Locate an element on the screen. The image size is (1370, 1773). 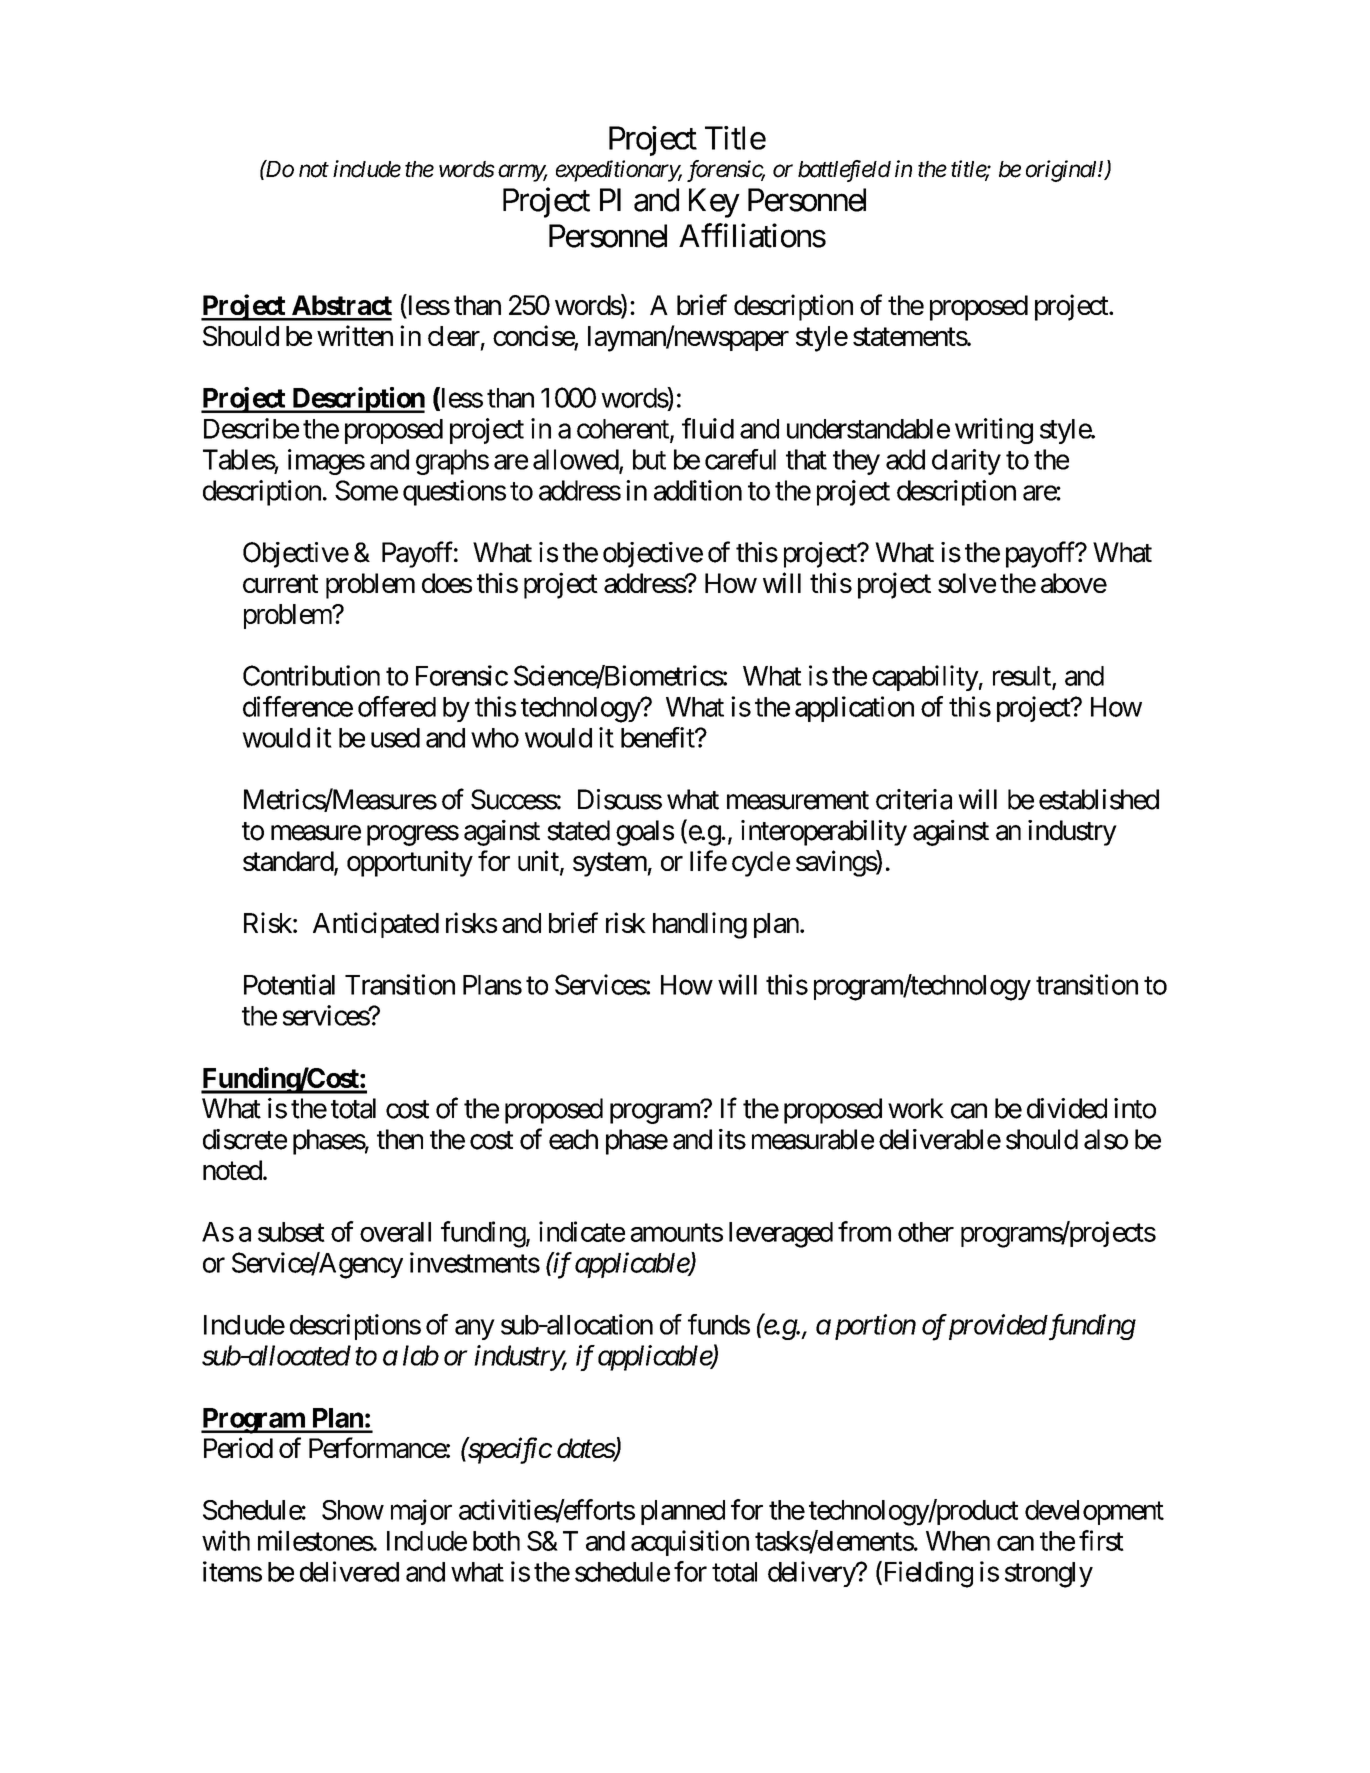
battlefield is located at coordinates (844, 171).
